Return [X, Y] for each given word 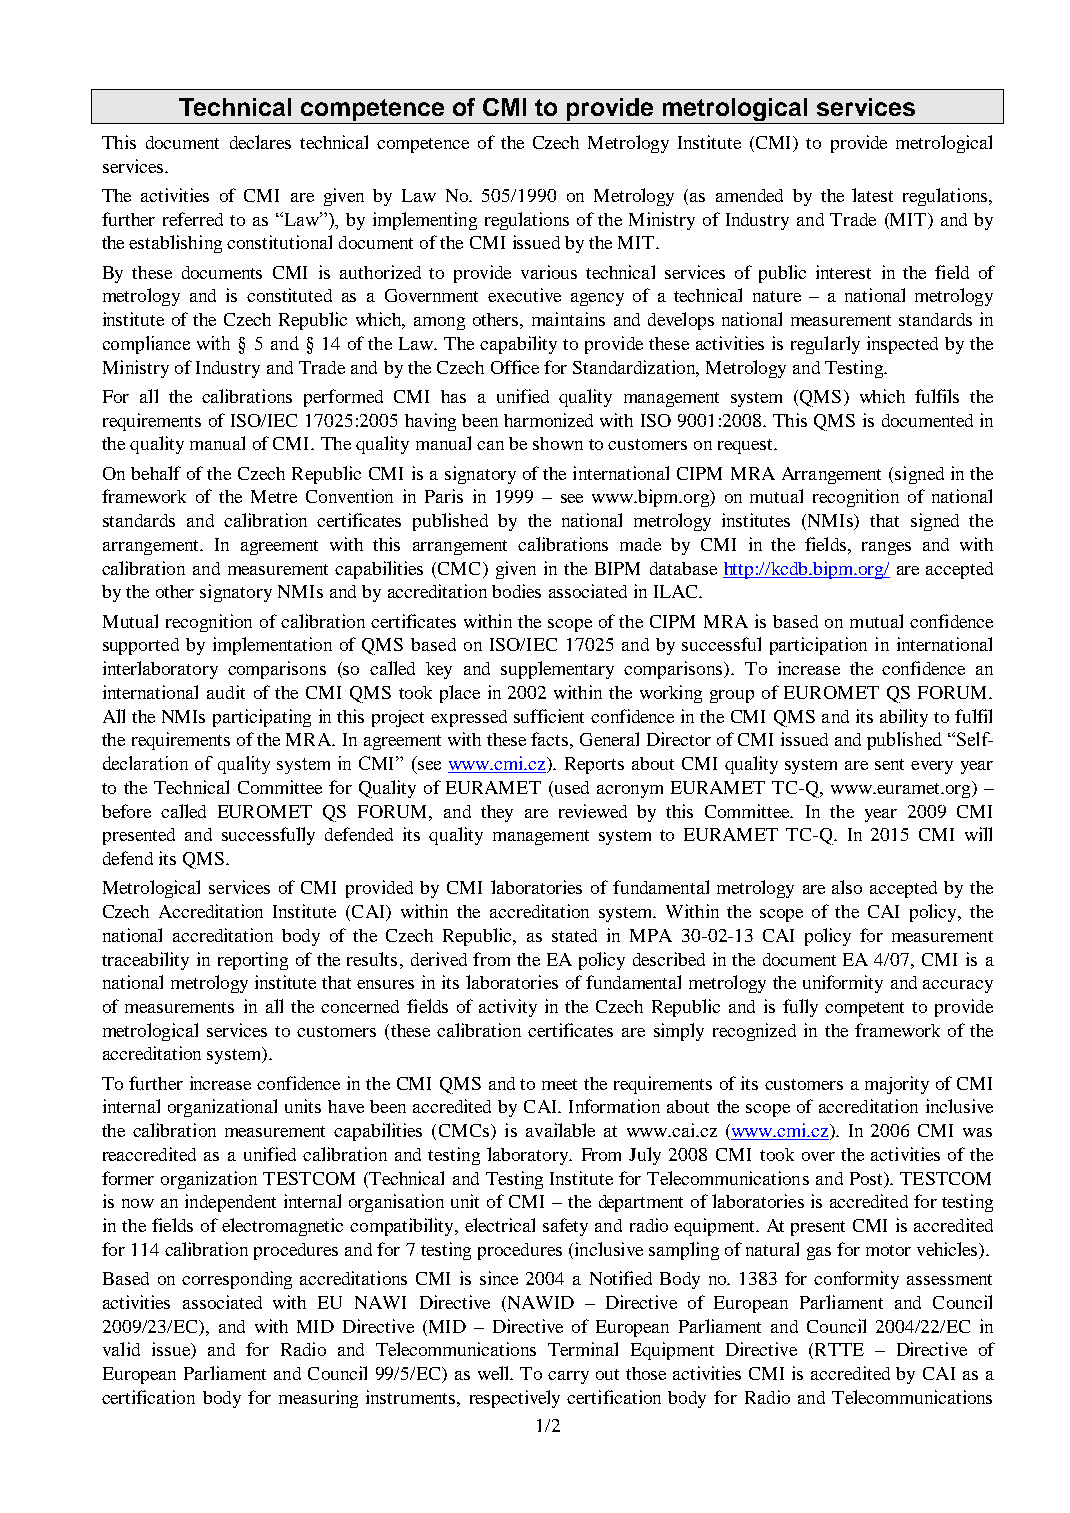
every [932, 767]
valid [121, 1349]
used [570, 787]
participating [262, 718]
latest [872, 195]
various [549, 272]
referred [193, 219]
